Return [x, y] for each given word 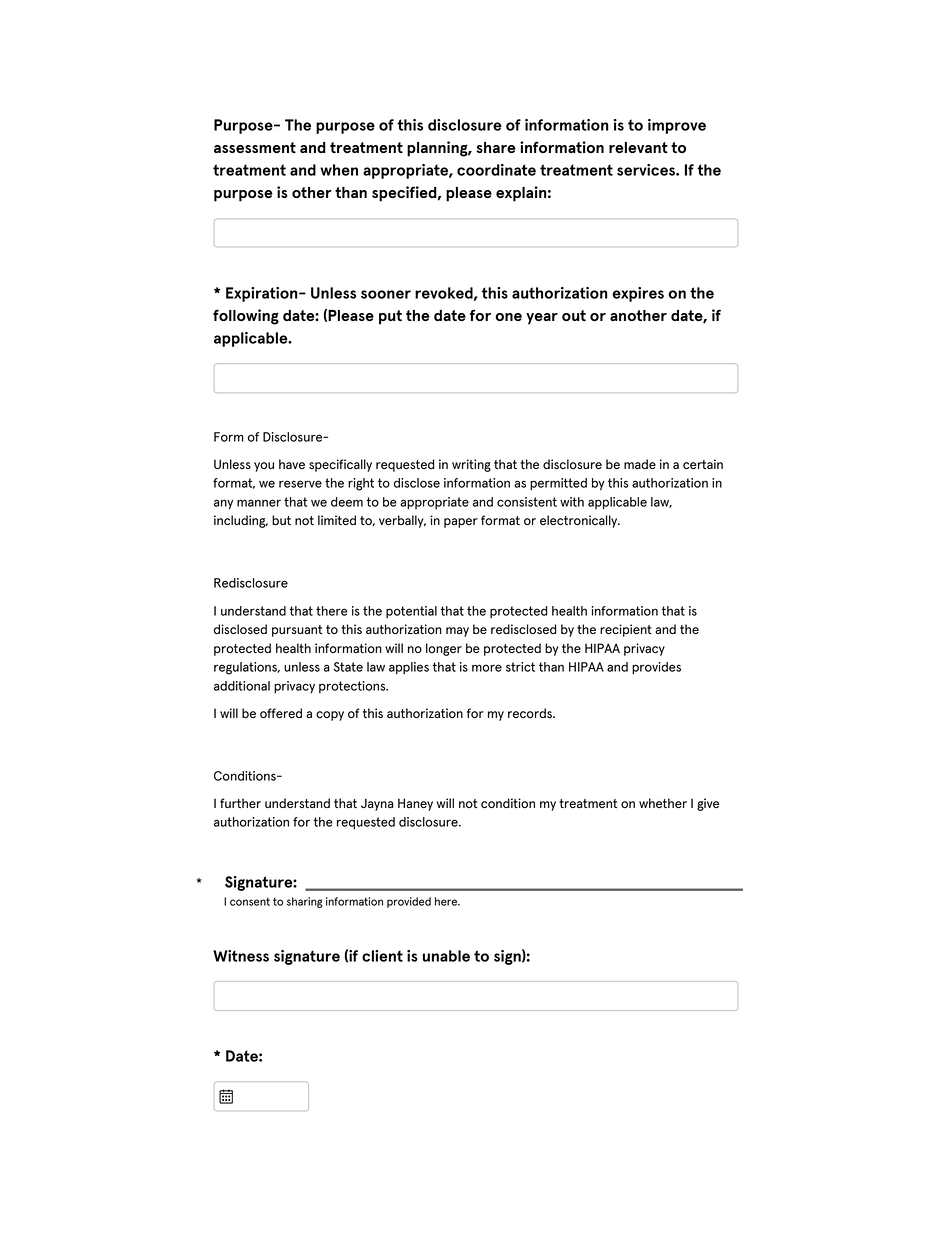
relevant [638, 147]
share [496, 147]
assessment [255, 147]
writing [471, 465]
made [640, 464]
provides [656, 668]
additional [242, 686]
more [487, 668]
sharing [304, 902]
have [292, 464]
